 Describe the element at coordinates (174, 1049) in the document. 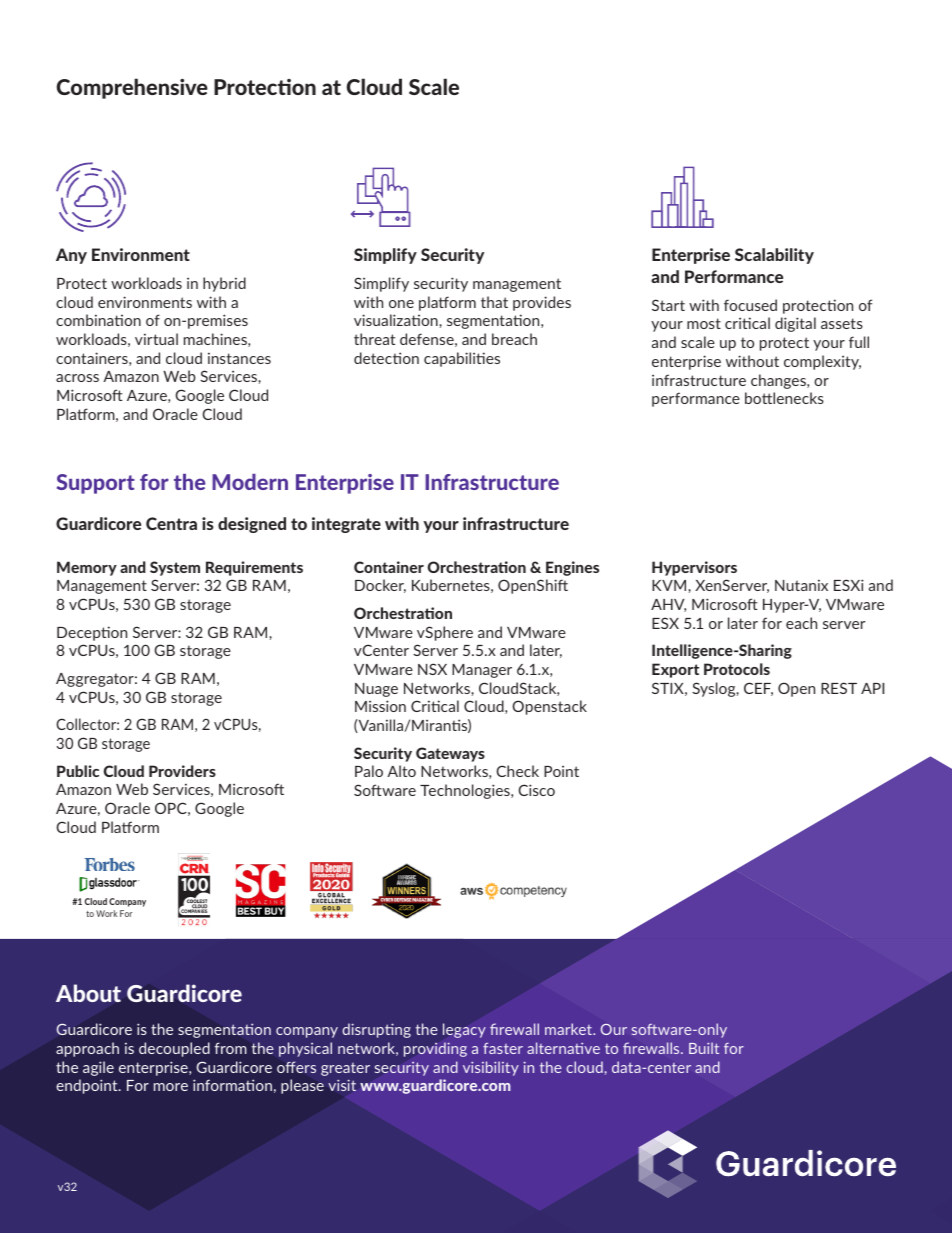

I see `decoupled` at that location.
